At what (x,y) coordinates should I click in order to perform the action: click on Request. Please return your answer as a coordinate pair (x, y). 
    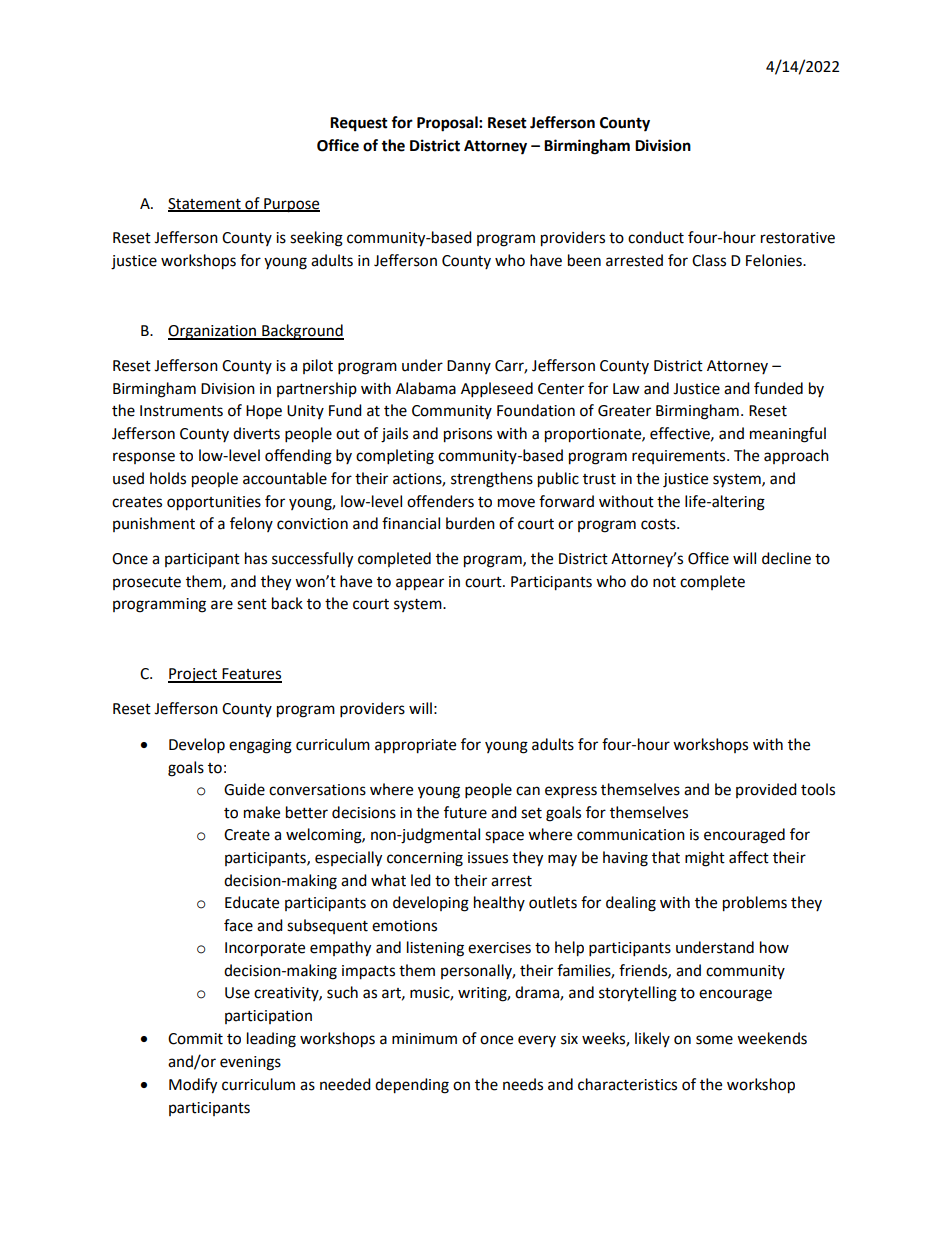
    Looking at the image, I should click on (359, 124).
